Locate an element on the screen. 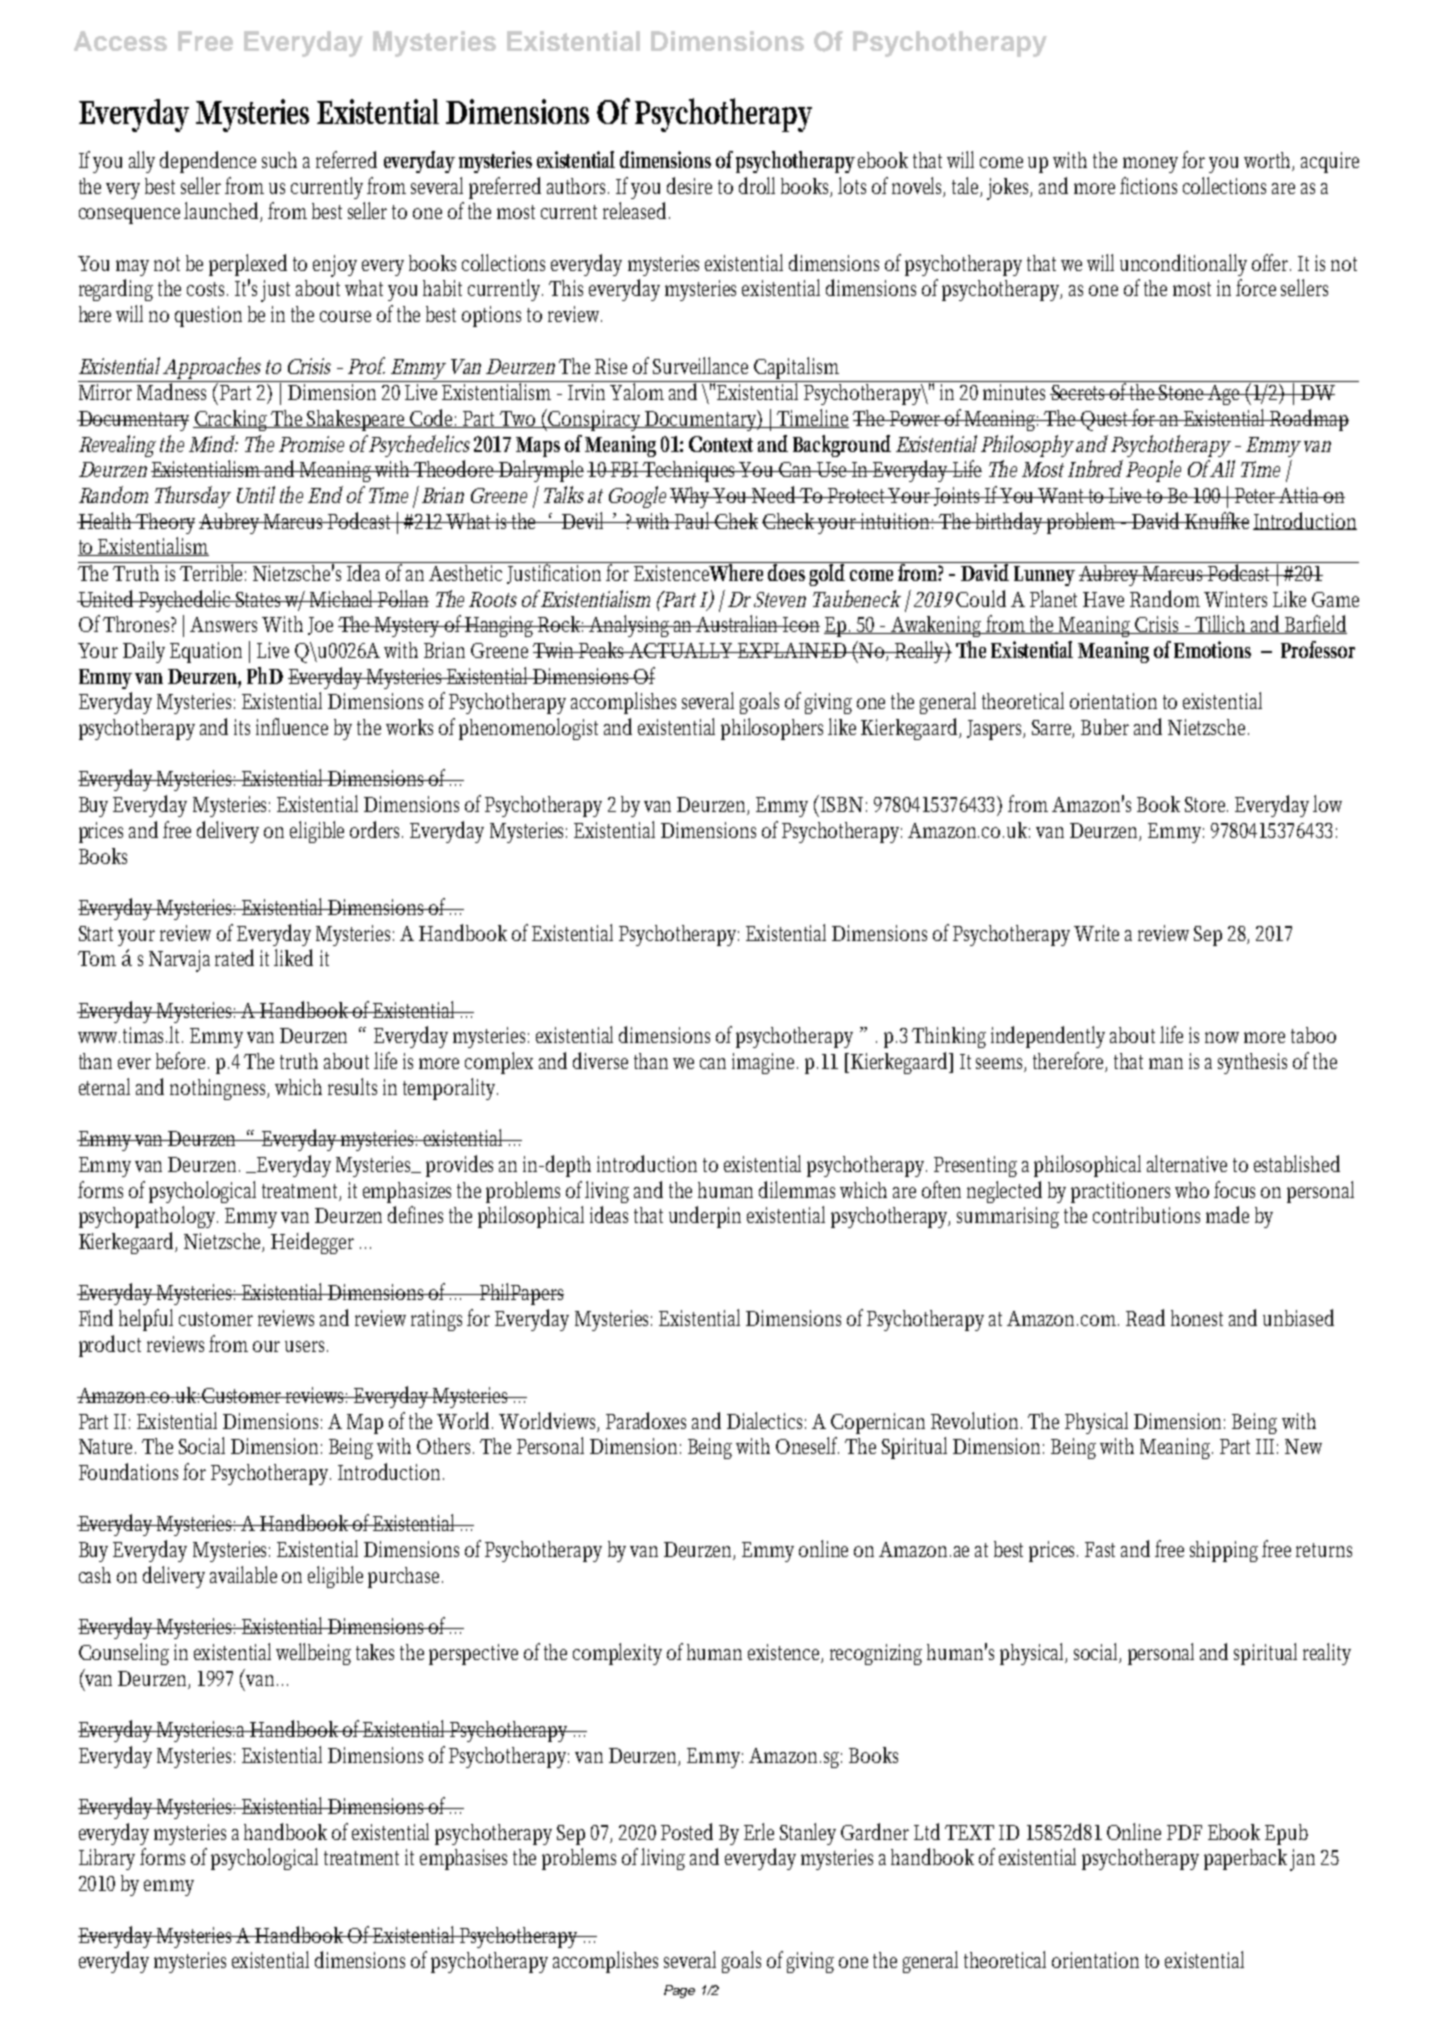  money is located at coordinates (1150, 165).
